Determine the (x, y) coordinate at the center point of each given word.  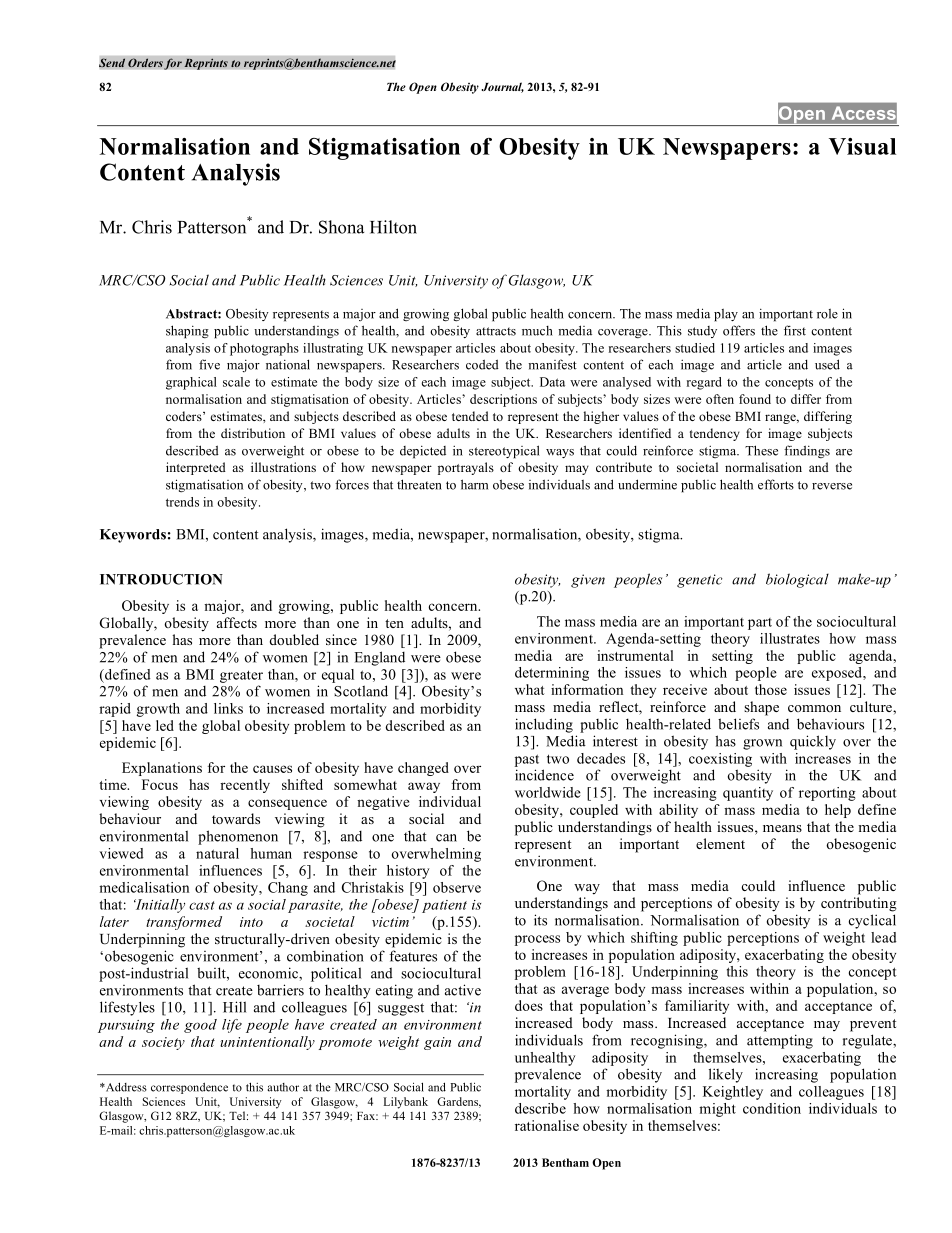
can (446, 838)
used (827, 364)
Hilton (393, 227)
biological (797, 580)
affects (237, 622)
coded (482, 364)
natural (217, 853)
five (209, 364)
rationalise (547, 1125)
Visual (862, 146)
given (588, 581)
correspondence (189, 1088)
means (782, 828)
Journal (502, 87)
